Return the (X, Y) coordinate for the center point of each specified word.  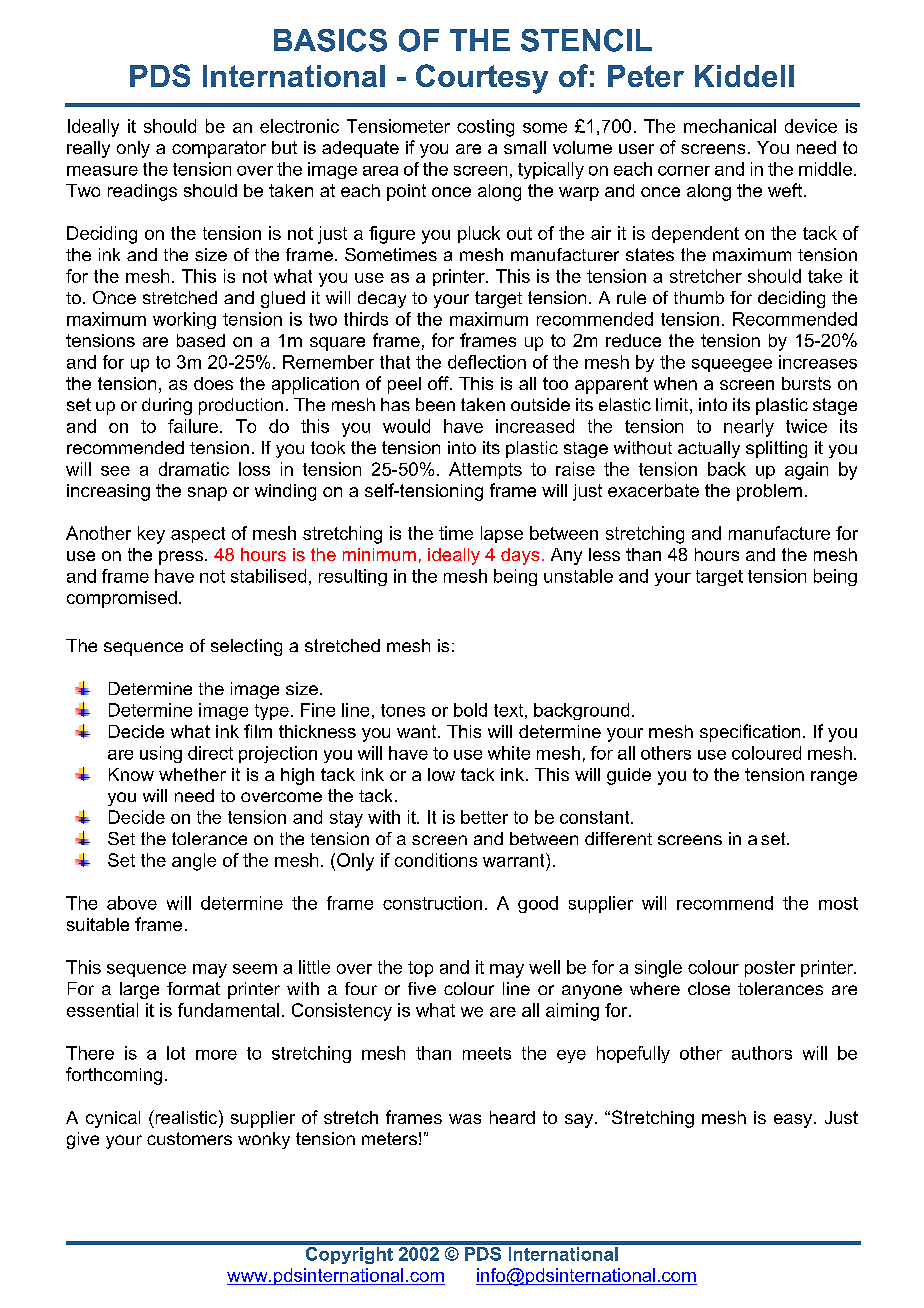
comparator (219, 149)
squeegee (732, 365)
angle (194, 862)
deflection (487, 362)
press (181, 558)
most (838, 903)
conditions (436, 860)
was (465, 1119)
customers (189, 1138)
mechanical (730, 126)
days (520, 556)
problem (769, 492)
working (184, 320)
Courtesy (482, 79)
